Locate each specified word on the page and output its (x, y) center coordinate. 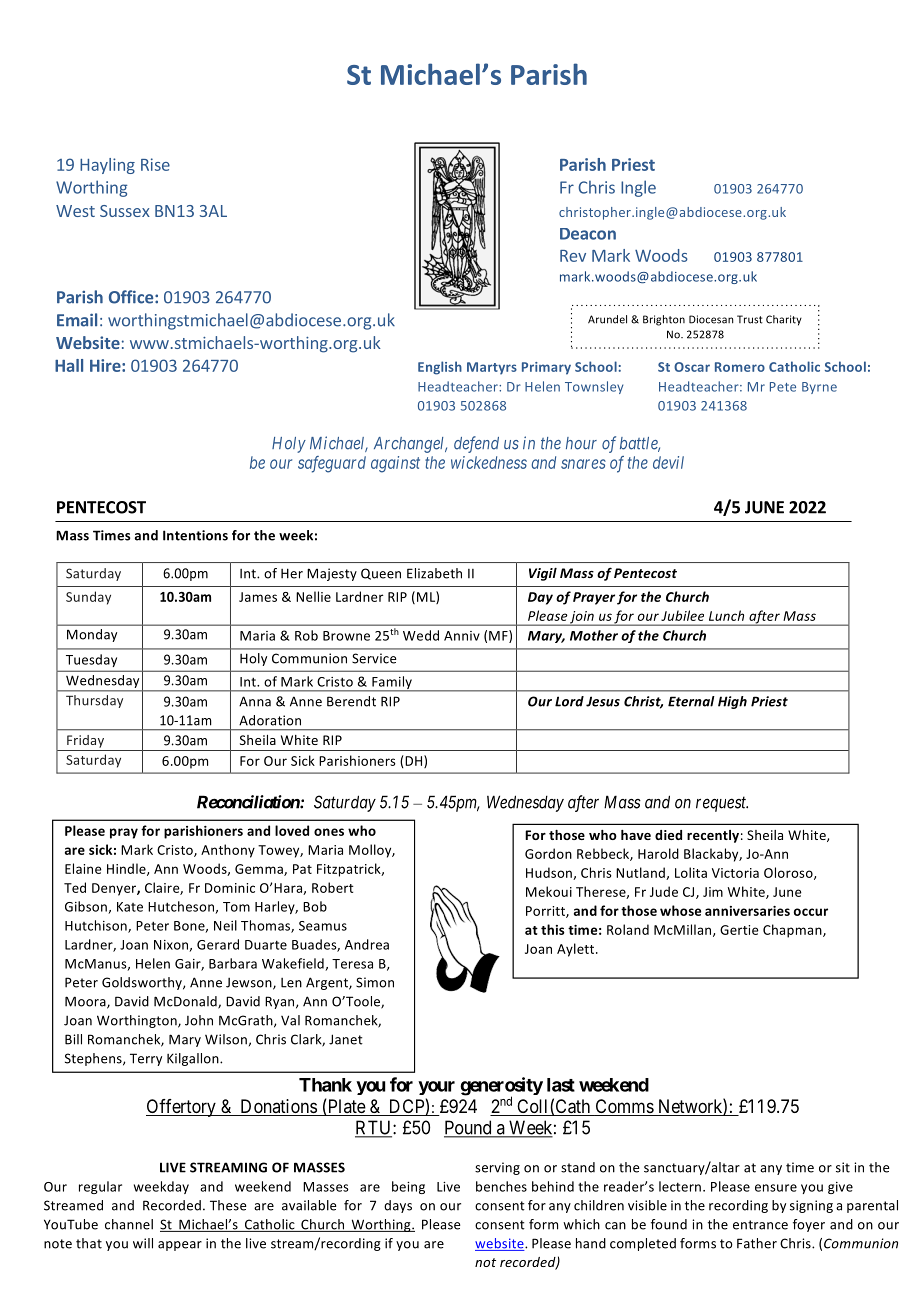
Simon (375, 982)
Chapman (793, 931)
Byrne (819, 388)
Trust (750, 319)
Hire (106, 365)
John (199, 1020)
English (440, 368)
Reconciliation (249, 802)
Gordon (548, 853)
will (143, 1243)
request (722, 804)
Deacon (588, 234)
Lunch (726, 615)
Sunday (88, 598)
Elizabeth (434, 573)
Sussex (125, 211)
